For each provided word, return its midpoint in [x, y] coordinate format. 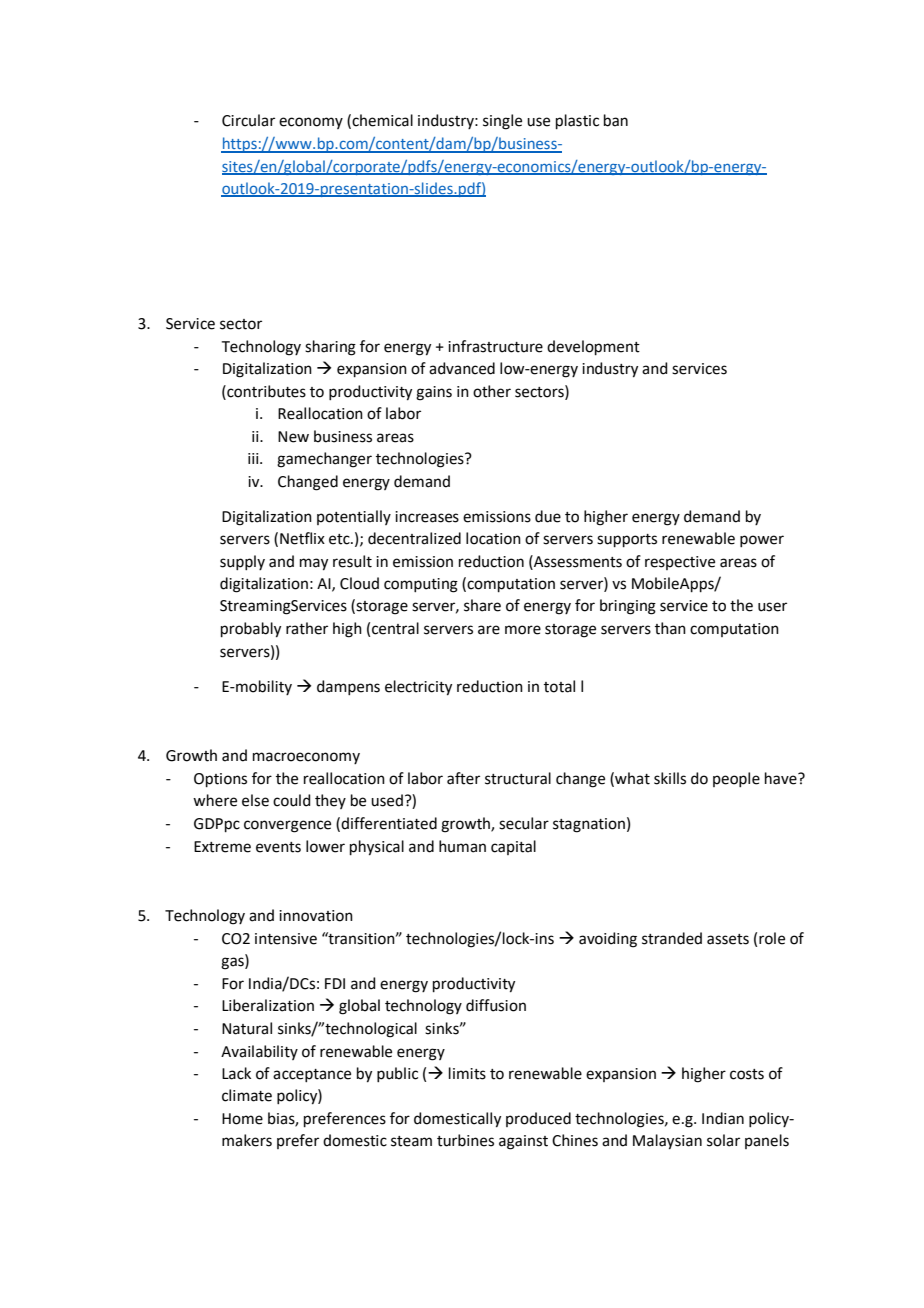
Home [242, 1119]
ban [616, 120]
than [670, 628]
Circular [248, 120]
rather [307, 628]
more [523, 630]
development [593, 347]
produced [538, 1119]
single [502, 122]
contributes [265, 391]
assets [728, 939]
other [492, 391]
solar [723, 1140]
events [278, 847]
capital [513, 847]
